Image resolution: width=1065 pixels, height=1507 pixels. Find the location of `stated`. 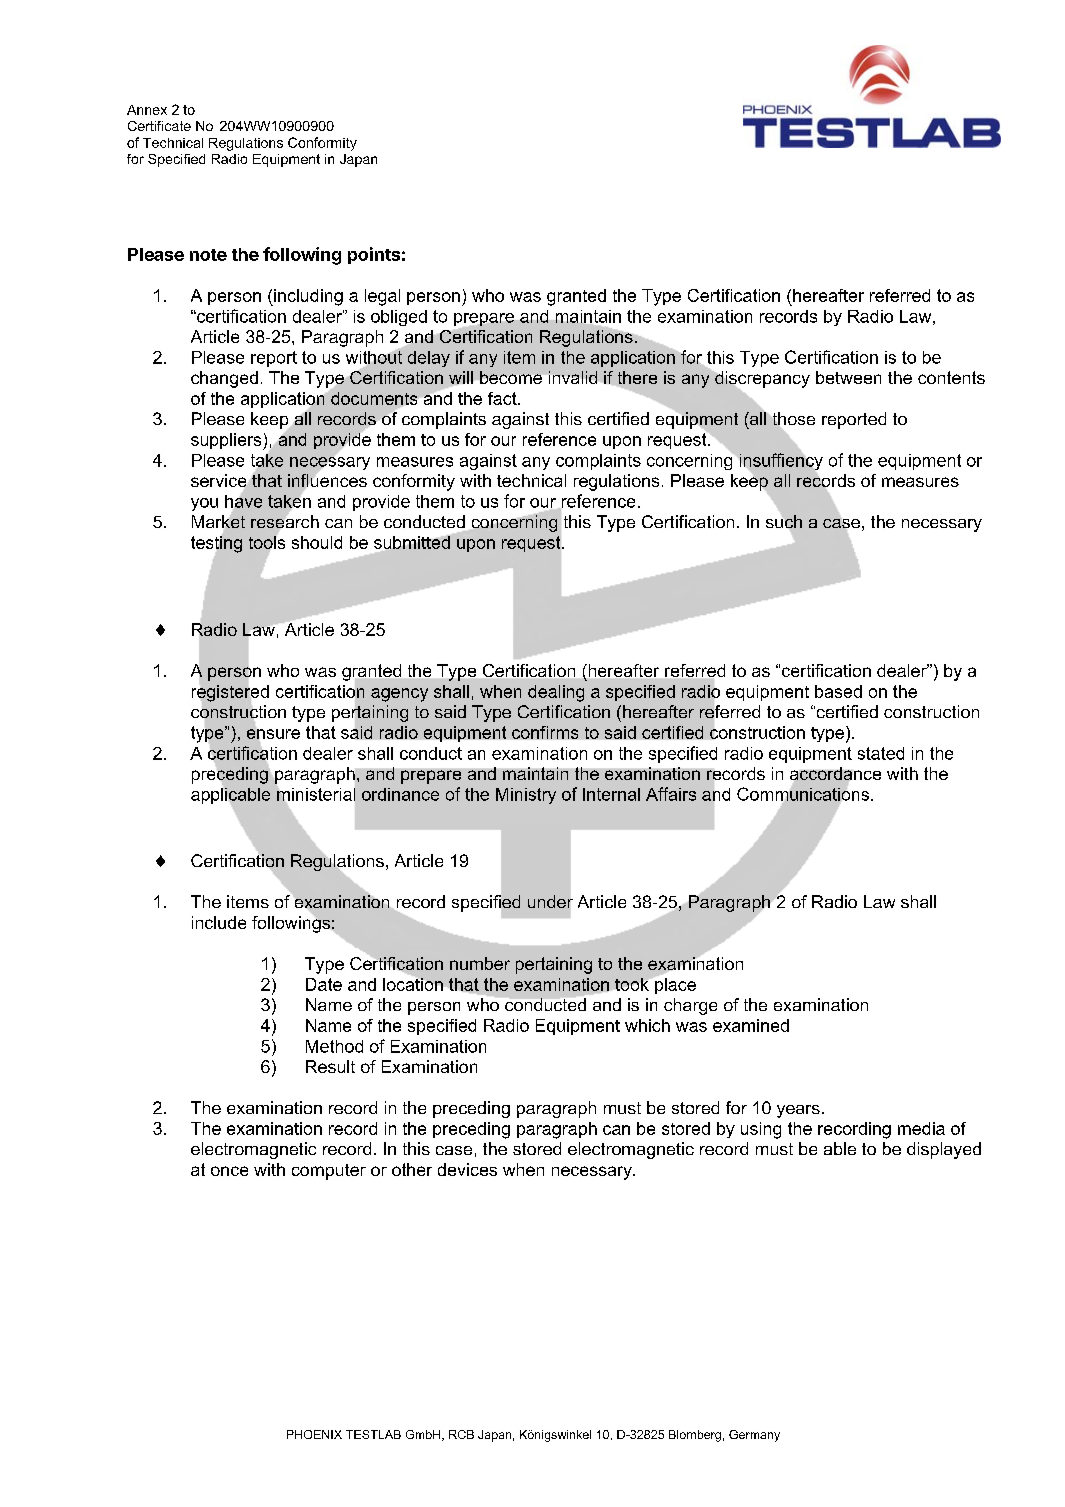

stated is located at coordinates (881, 753).
